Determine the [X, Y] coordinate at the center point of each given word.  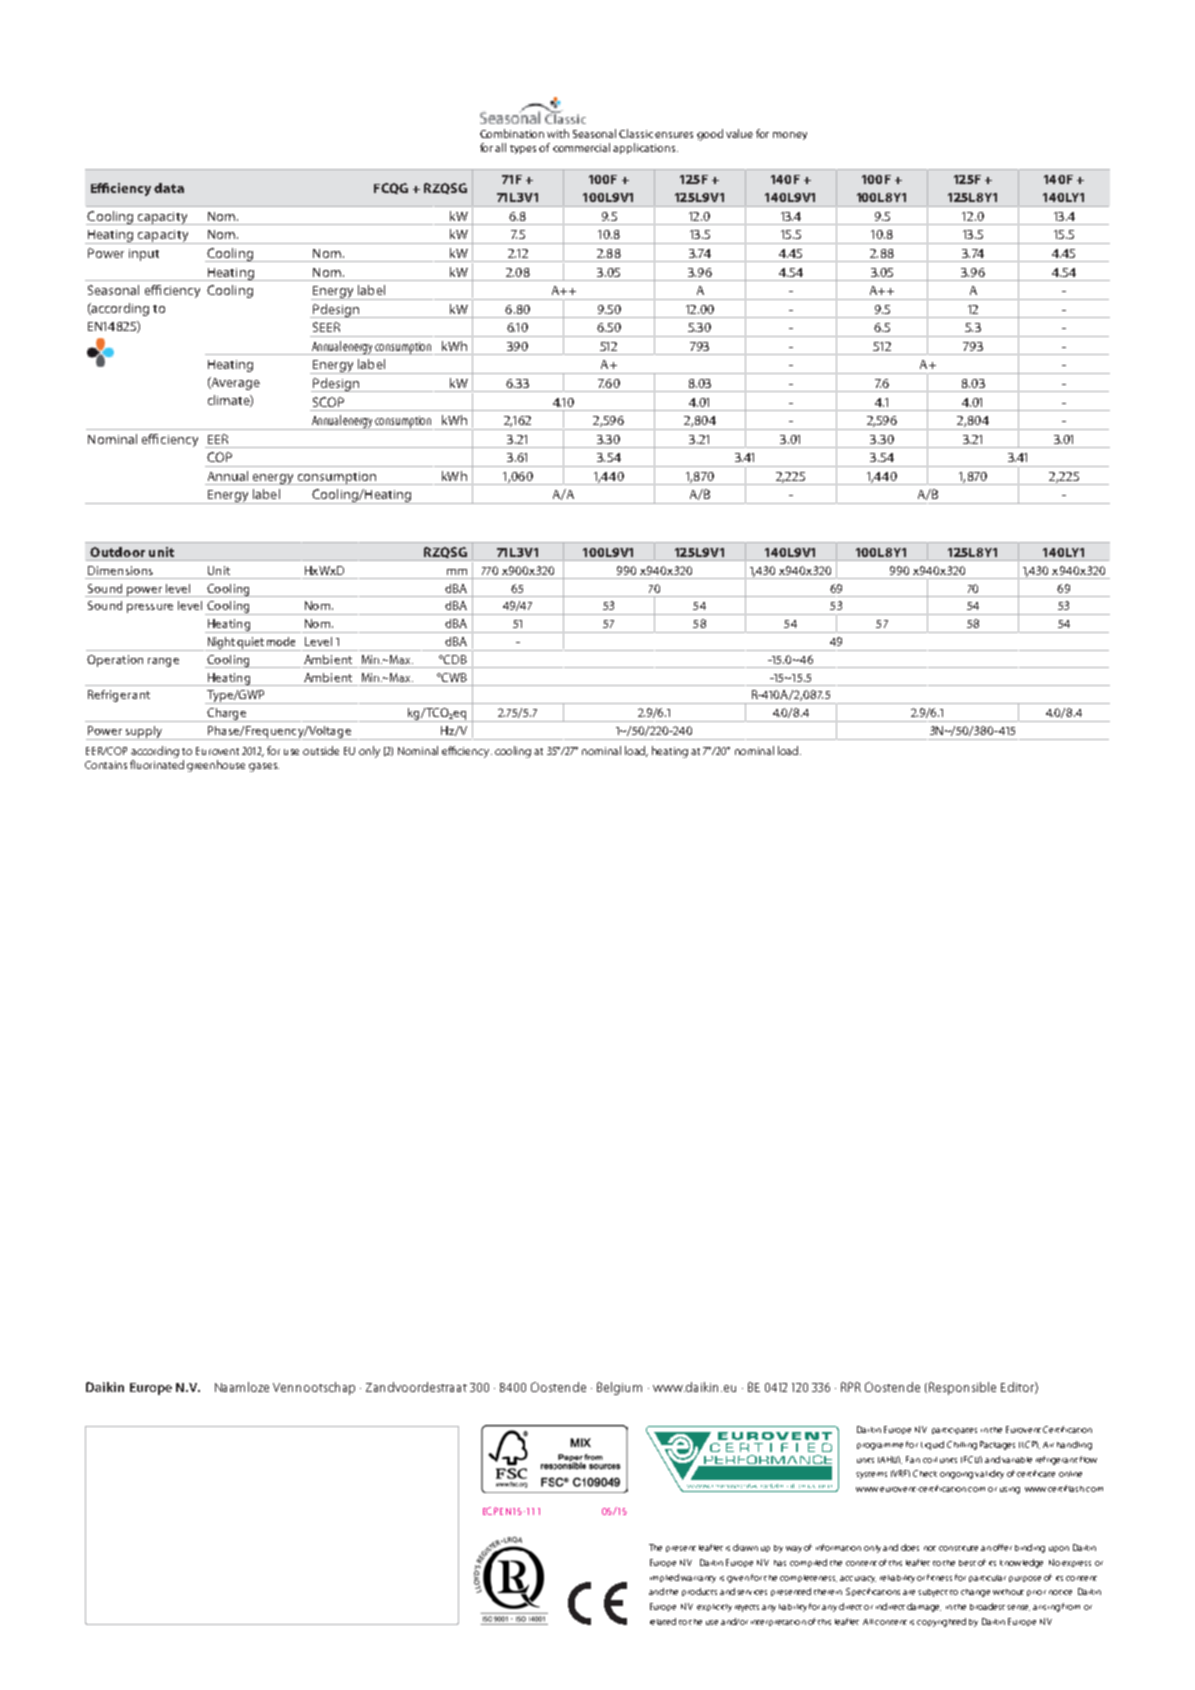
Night [221, 644]
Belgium [619, 1388]
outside [321, 750]
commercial [581, 147]
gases [264, 767]
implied [664, 1578]
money [790, 136]
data [169, 188]
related [663, 1621]
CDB [454, 659]
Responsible [962, 1388]
